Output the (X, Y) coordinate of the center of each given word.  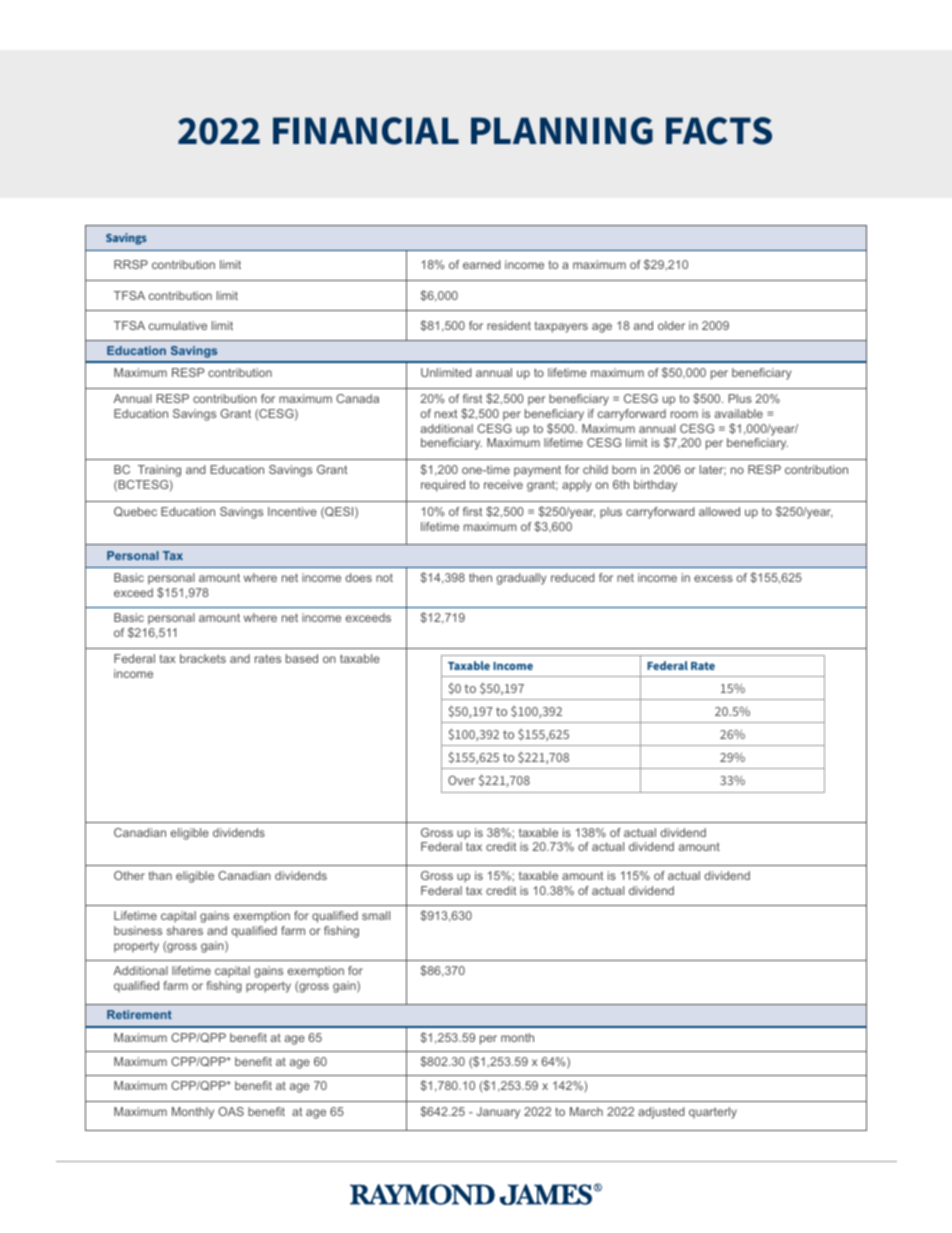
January (498, 1113)
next (446, 413)
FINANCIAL (366, 131)
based (302, 658)
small (376, 915)
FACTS (719, 131)
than (160, 875)
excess (713, 578)
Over (461, 780)
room (684, 414)
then (480, 577)
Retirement (139, 1014)
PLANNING (562, 131)
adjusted (661, 1113)
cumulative (178, 325)
